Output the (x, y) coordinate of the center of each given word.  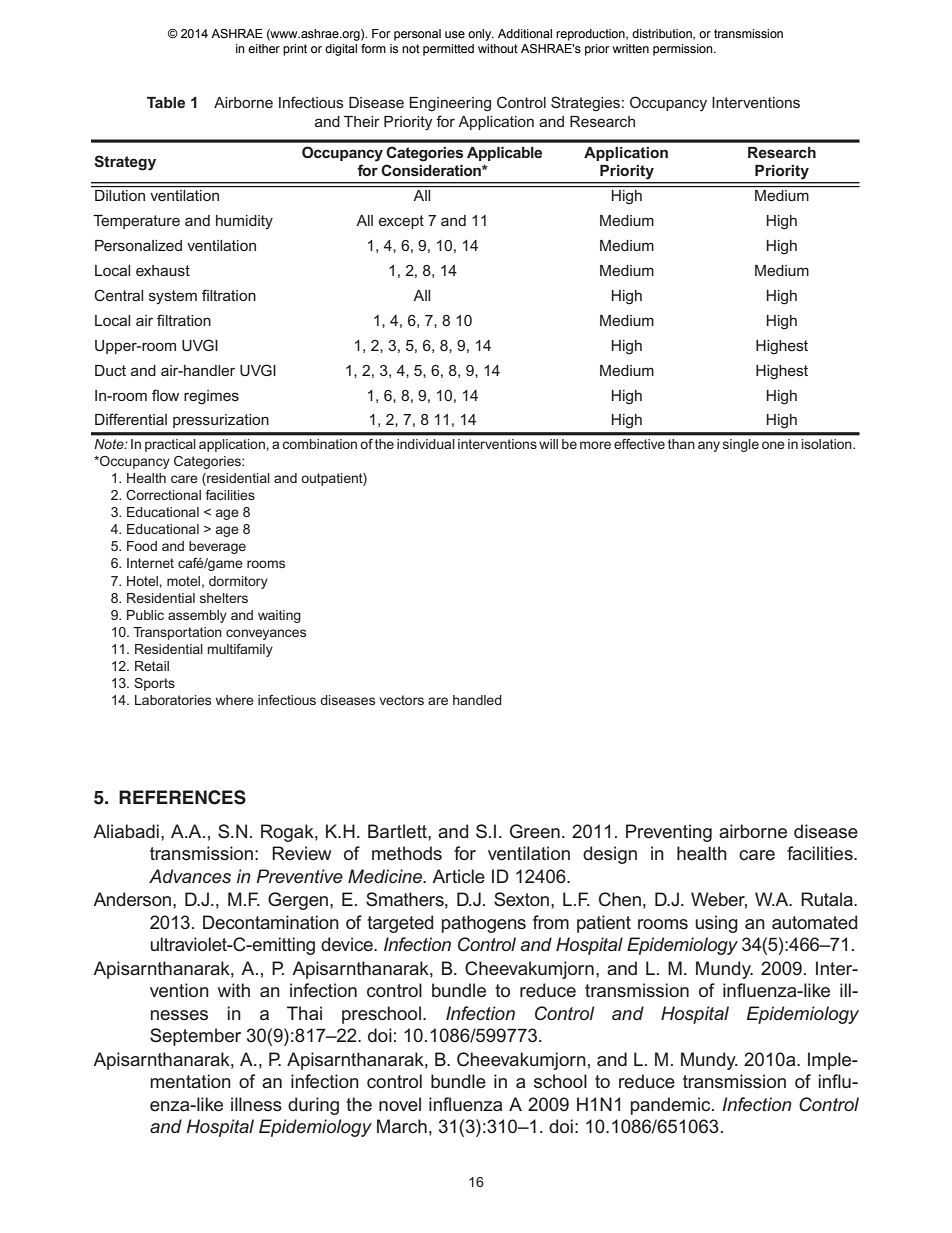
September (195, 1037)
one (773, 445)
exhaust (163, 270)
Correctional (163, 495)
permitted (448, 50)
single (741, 445)
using (716, 924)
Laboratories (173, 700)
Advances (190, 876)
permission (684, 50)
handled (477, 700)
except (401, 222)
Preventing (669, 833)
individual (426, 444)
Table (166, 102)
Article (458, 876)
